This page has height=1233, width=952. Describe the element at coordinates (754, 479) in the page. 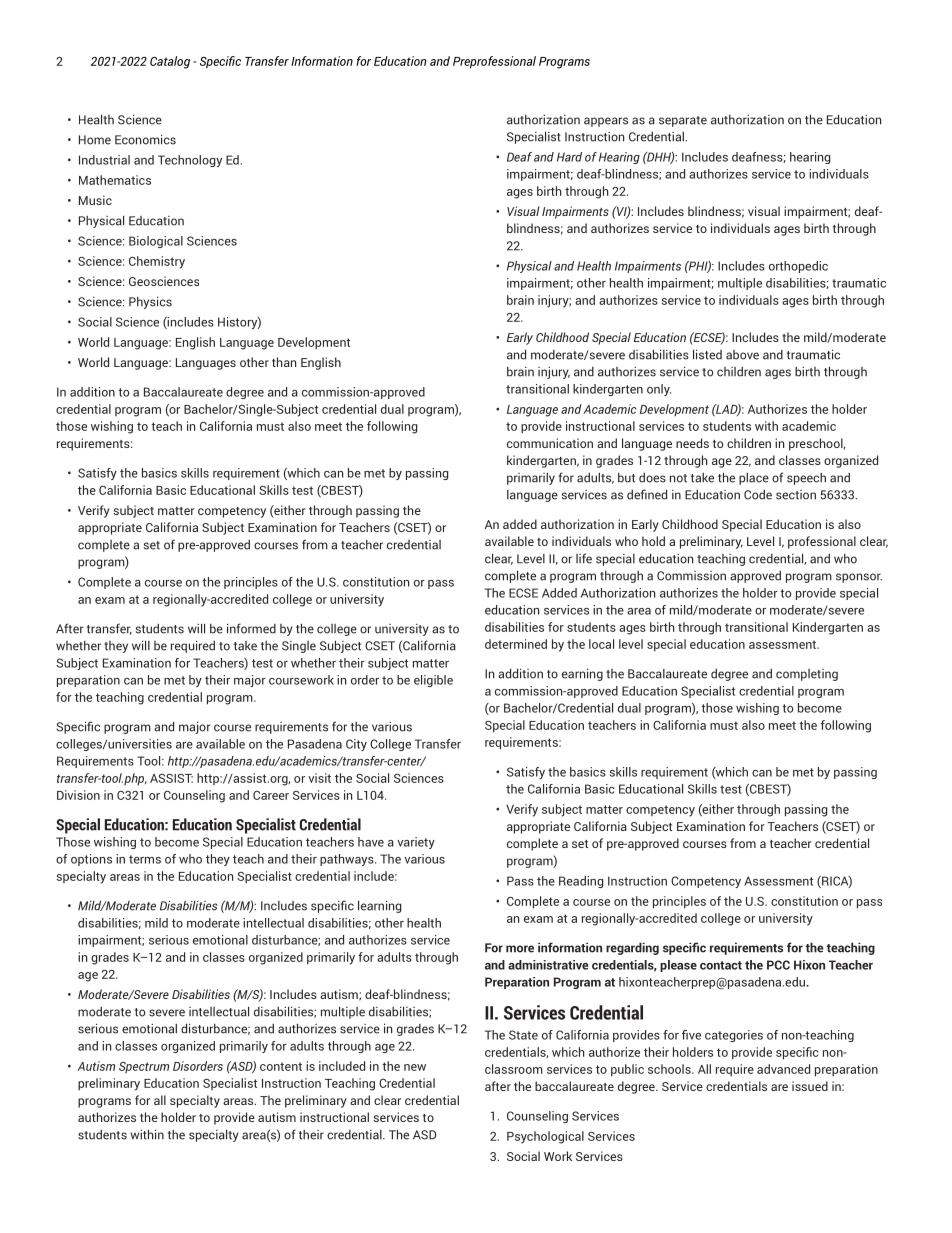

I see `place` at that location.
